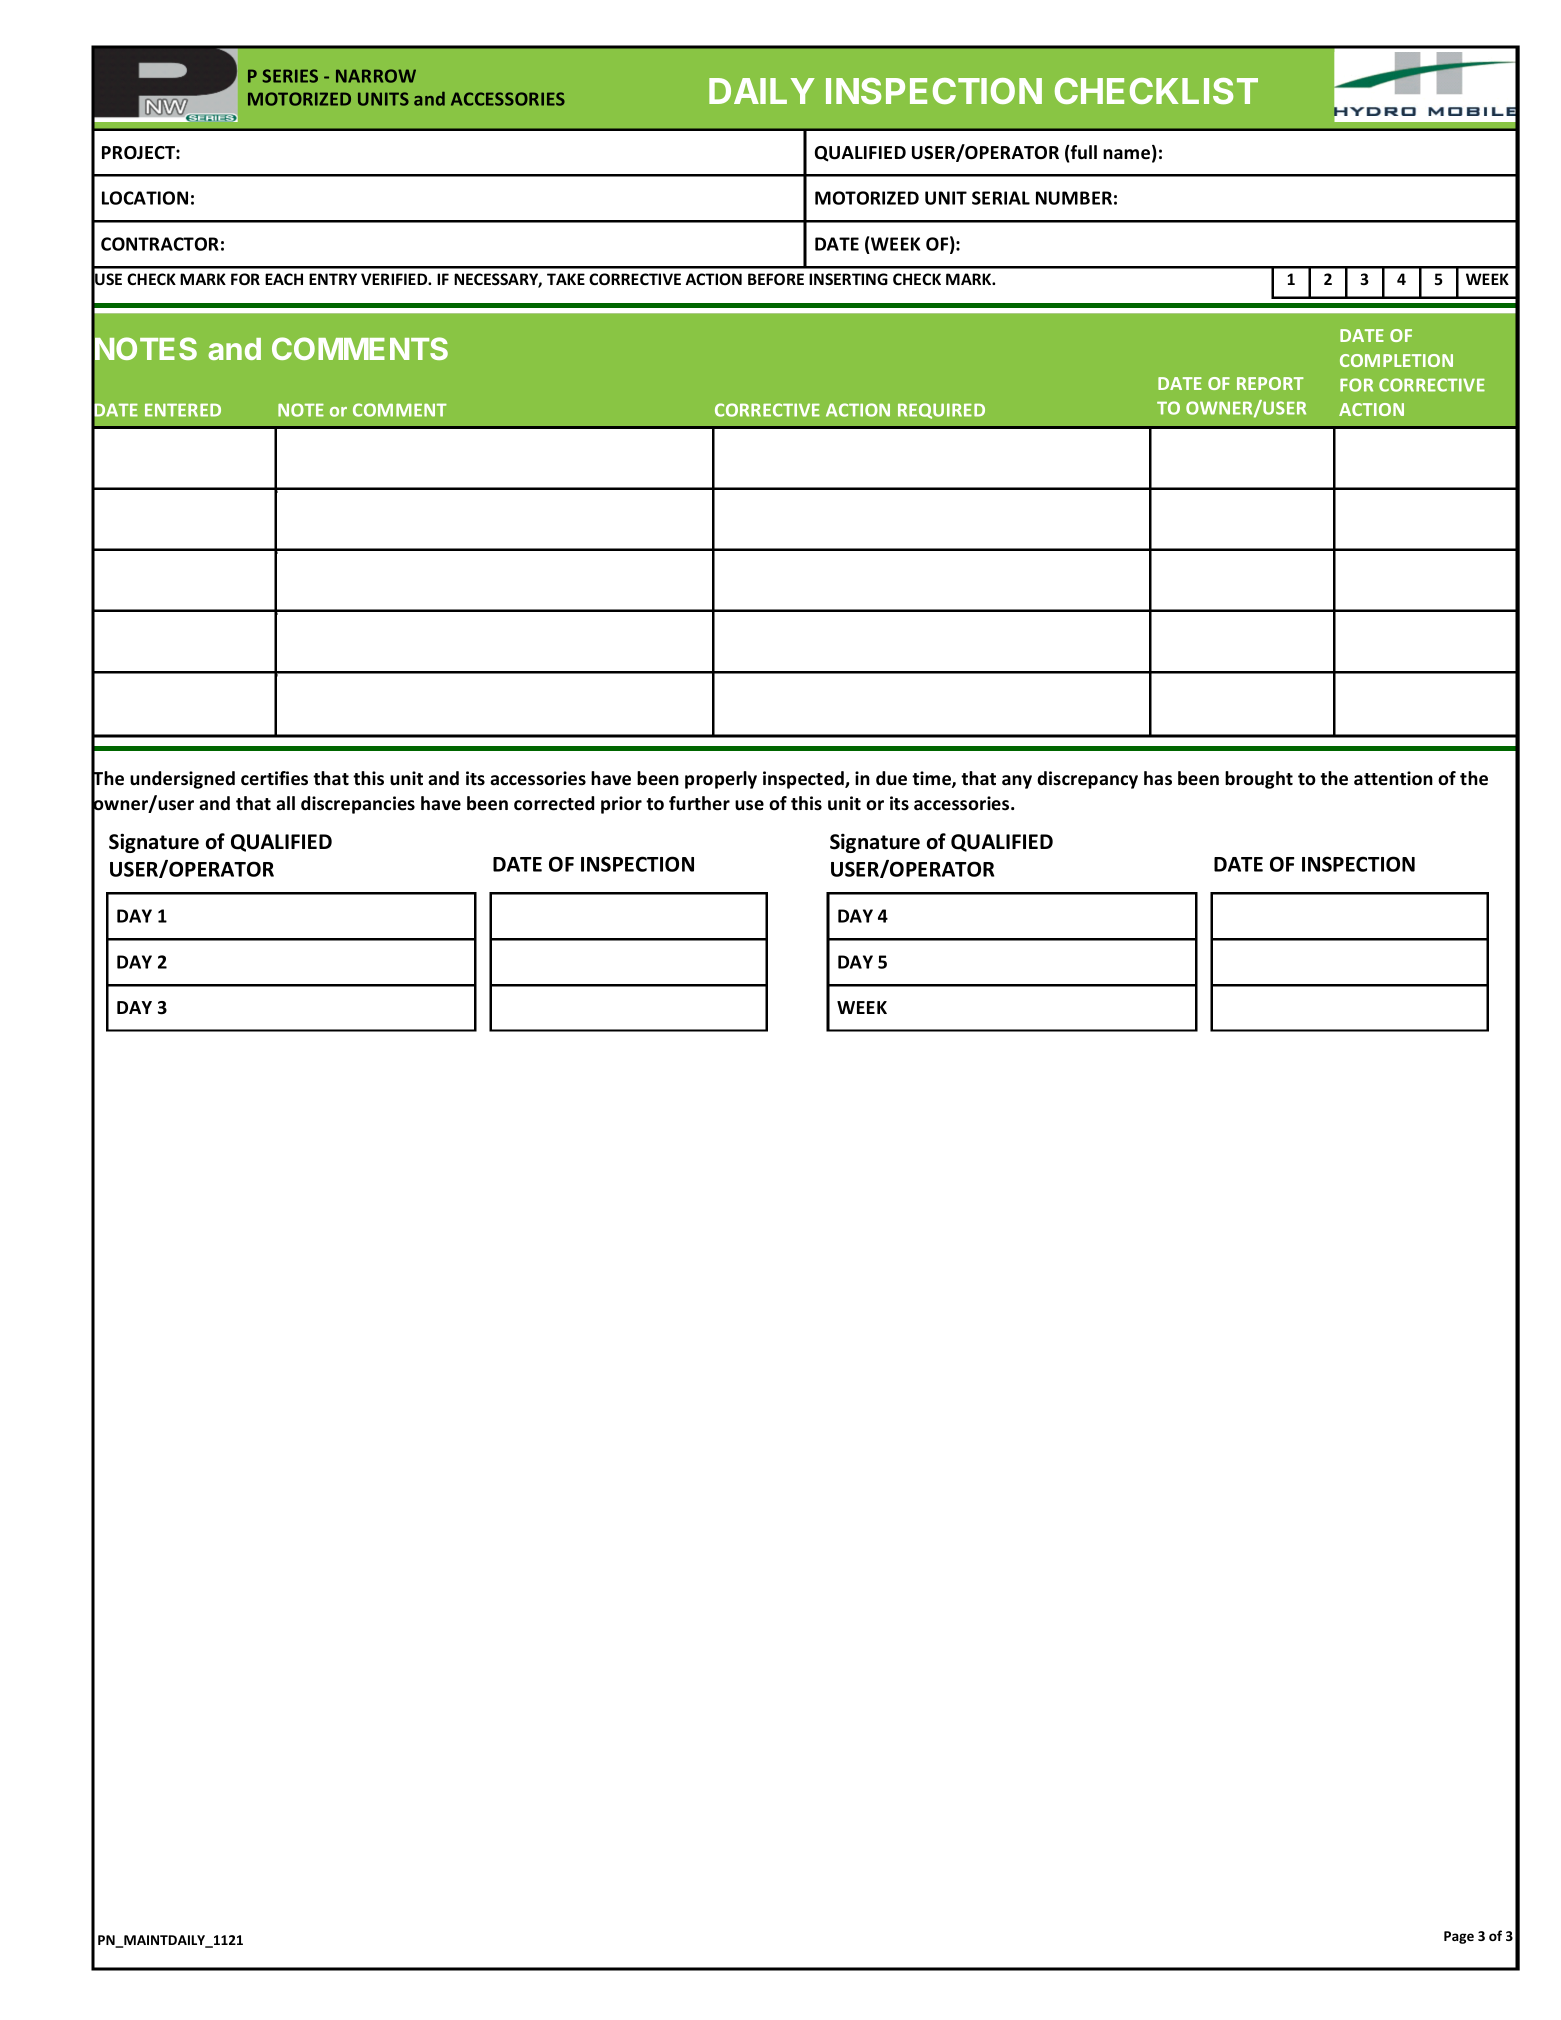 This page has width=1561, height=2020. I want to click on all, so click(285, 803).
